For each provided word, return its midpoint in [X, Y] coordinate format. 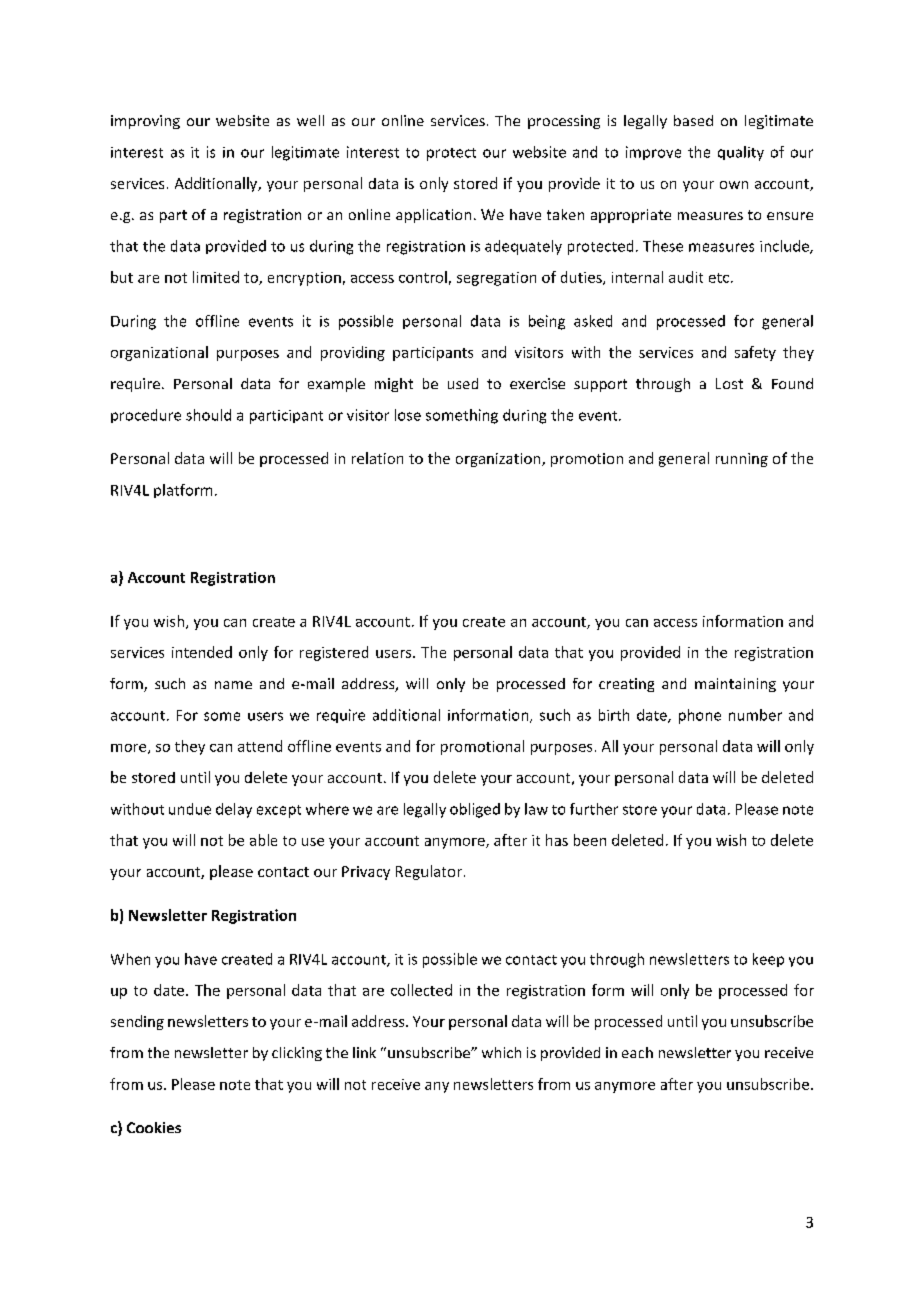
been [590, 840]
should [208, 415]
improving [145, 122]
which [501, 1052]
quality [741, 153]
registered [334, 653]
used [463, 383]
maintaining [735, 685]
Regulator [429, 872]
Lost [729, 383]
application [433, 216]
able [263, 840]
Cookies [154, 1127]
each [637, 1052]
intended [202, 652]
